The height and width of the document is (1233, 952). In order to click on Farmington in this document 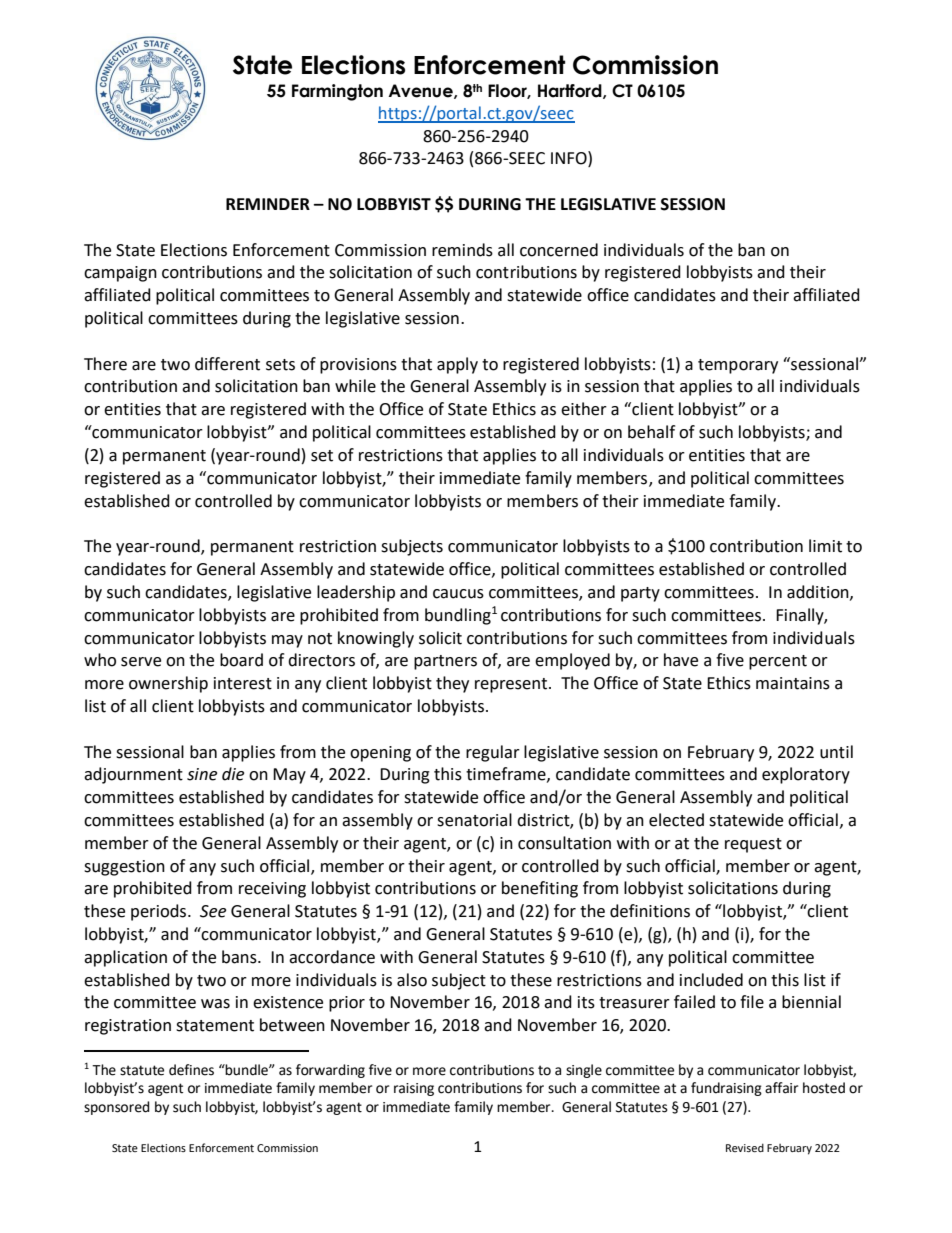, I will do `click(337, 92)`.
